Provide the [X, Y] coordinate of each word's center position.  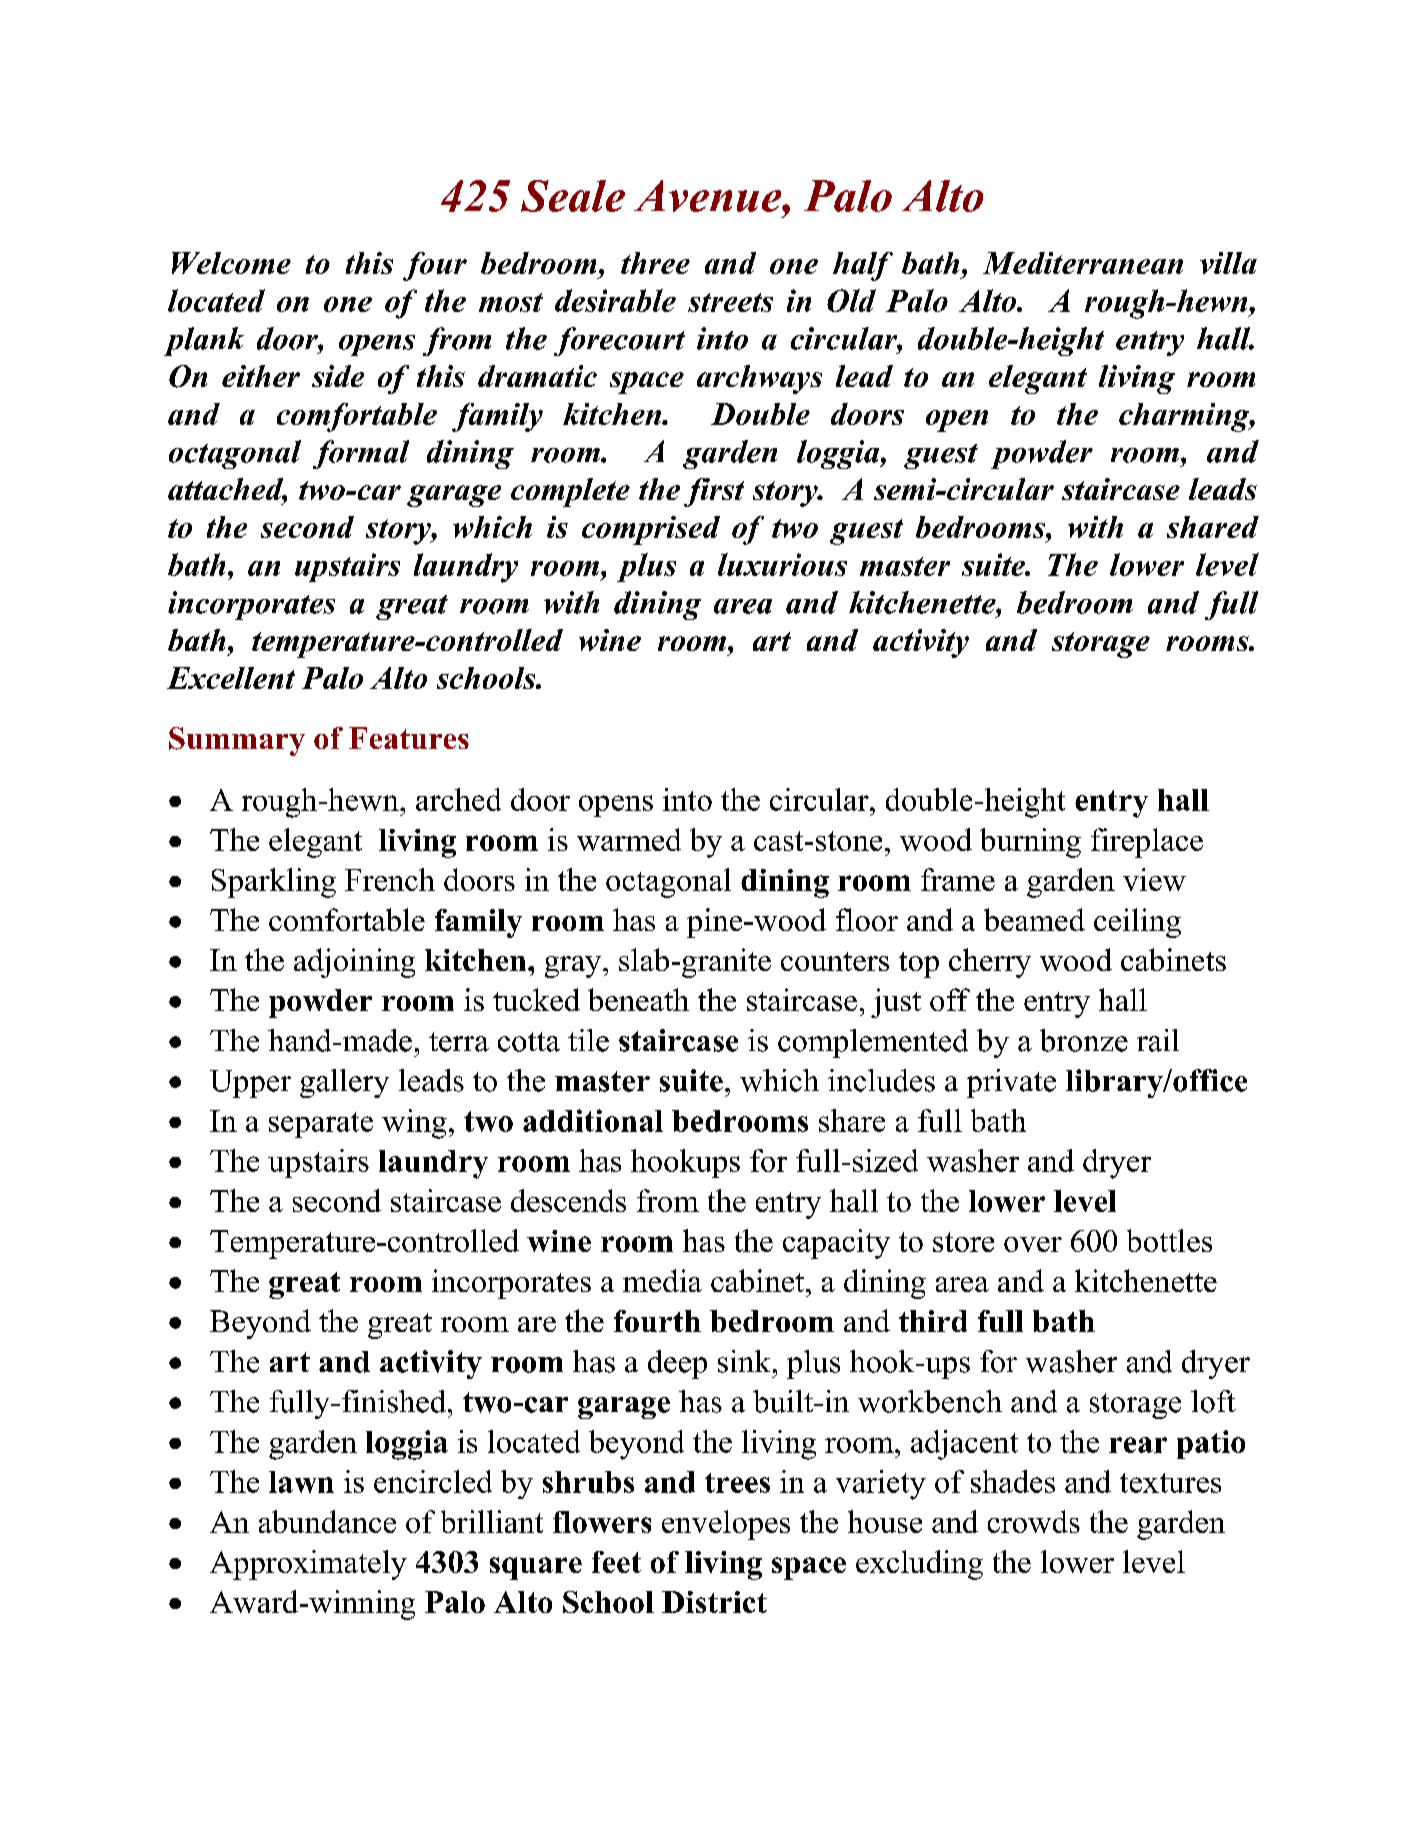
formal [361, 454]
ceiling [1137, 923]
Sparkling [274, 883]
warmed [629, 839]
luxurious [782, 564]
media [662, 1280]
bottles [1169, 1240]
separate [321, 1125]
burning [1030, 843]
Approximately [308, 1565]
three [655, 263]
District [714, 1602]
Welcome [231, 263]
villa [1228, 263]
